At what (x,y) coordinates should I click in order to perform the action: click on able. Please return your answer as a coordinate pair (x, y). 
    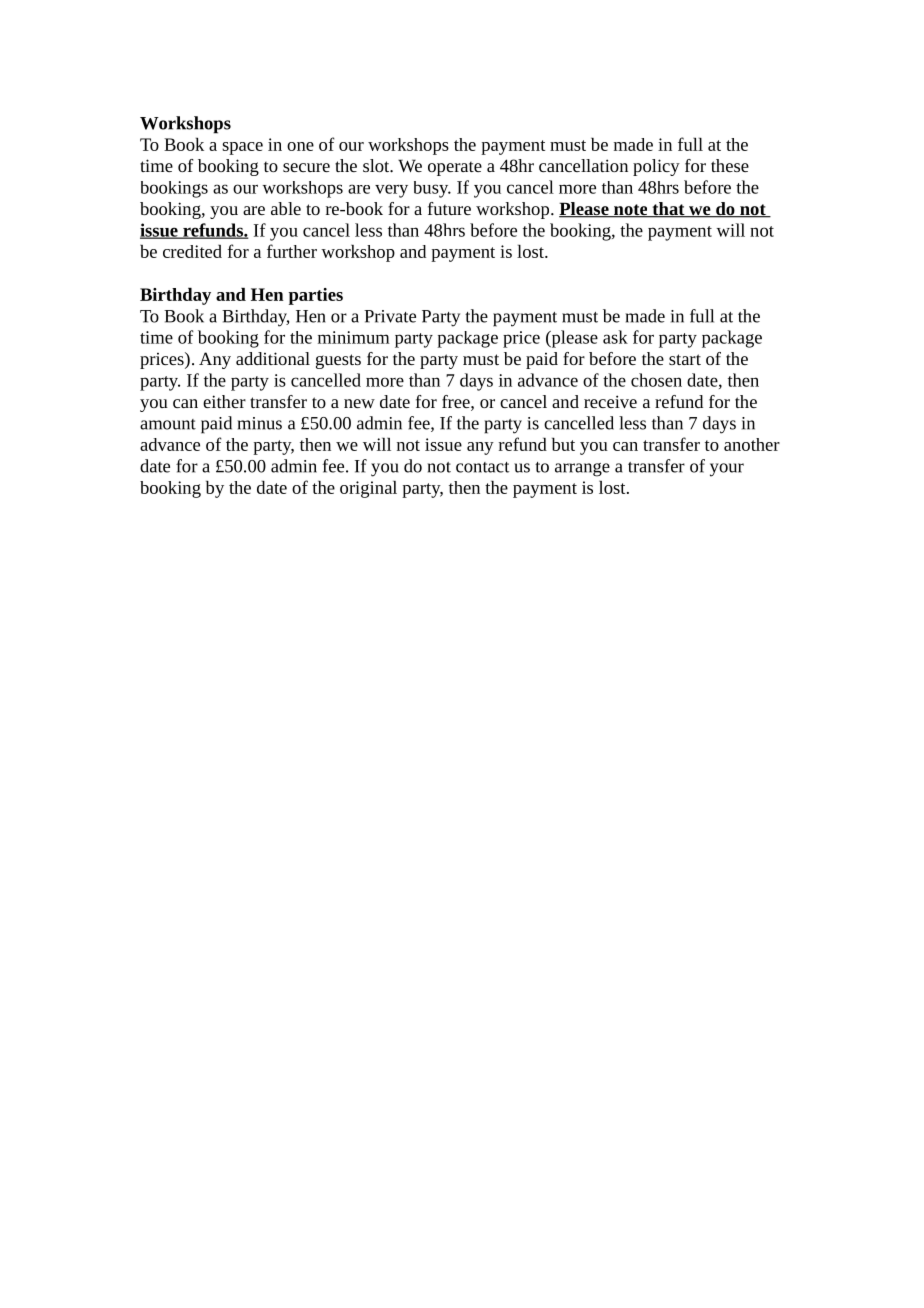
    Looking at the image, I should click on (286, 208).
